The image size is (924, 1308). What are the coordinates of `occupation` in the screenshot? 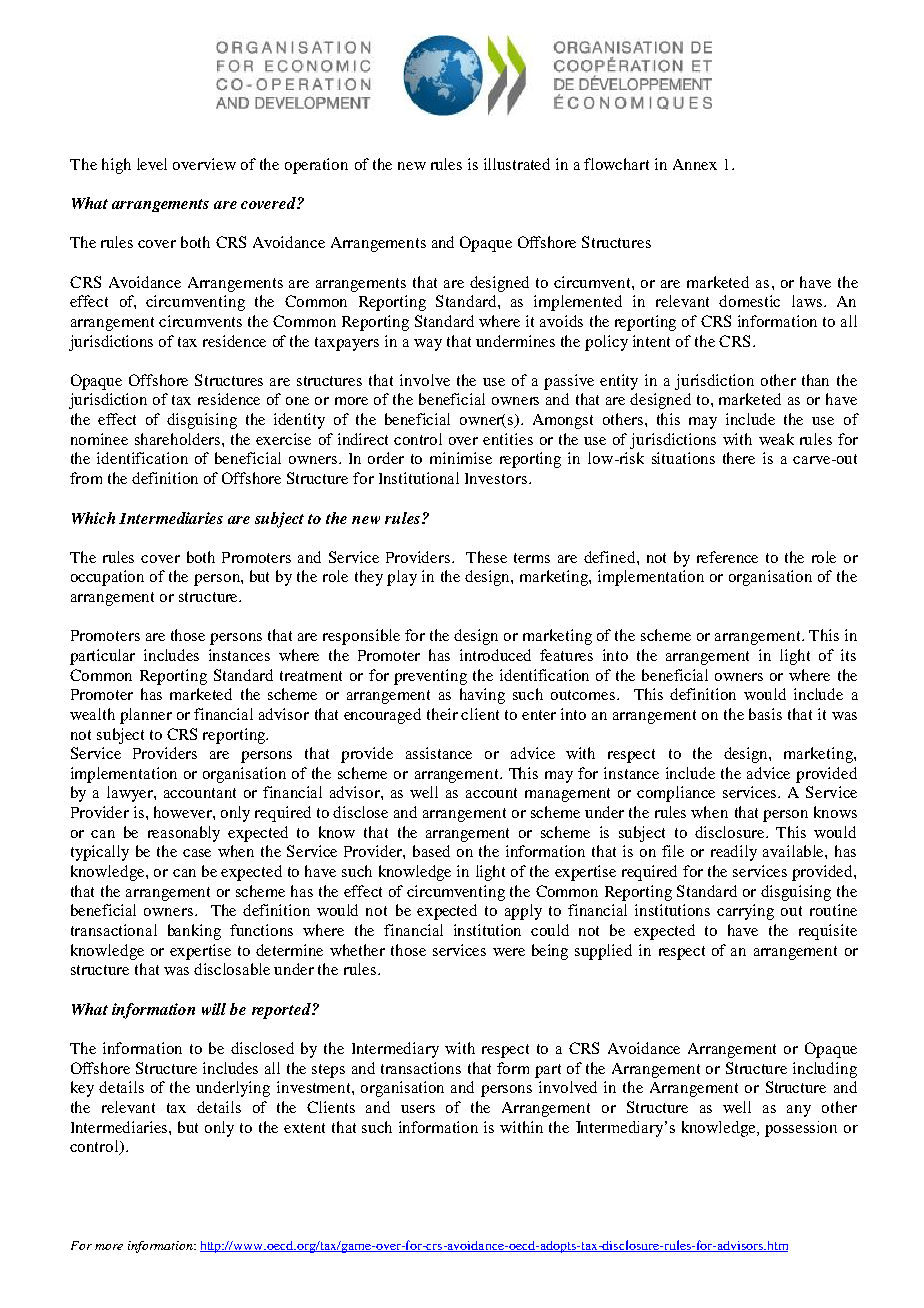 It's located at (107, 578).
